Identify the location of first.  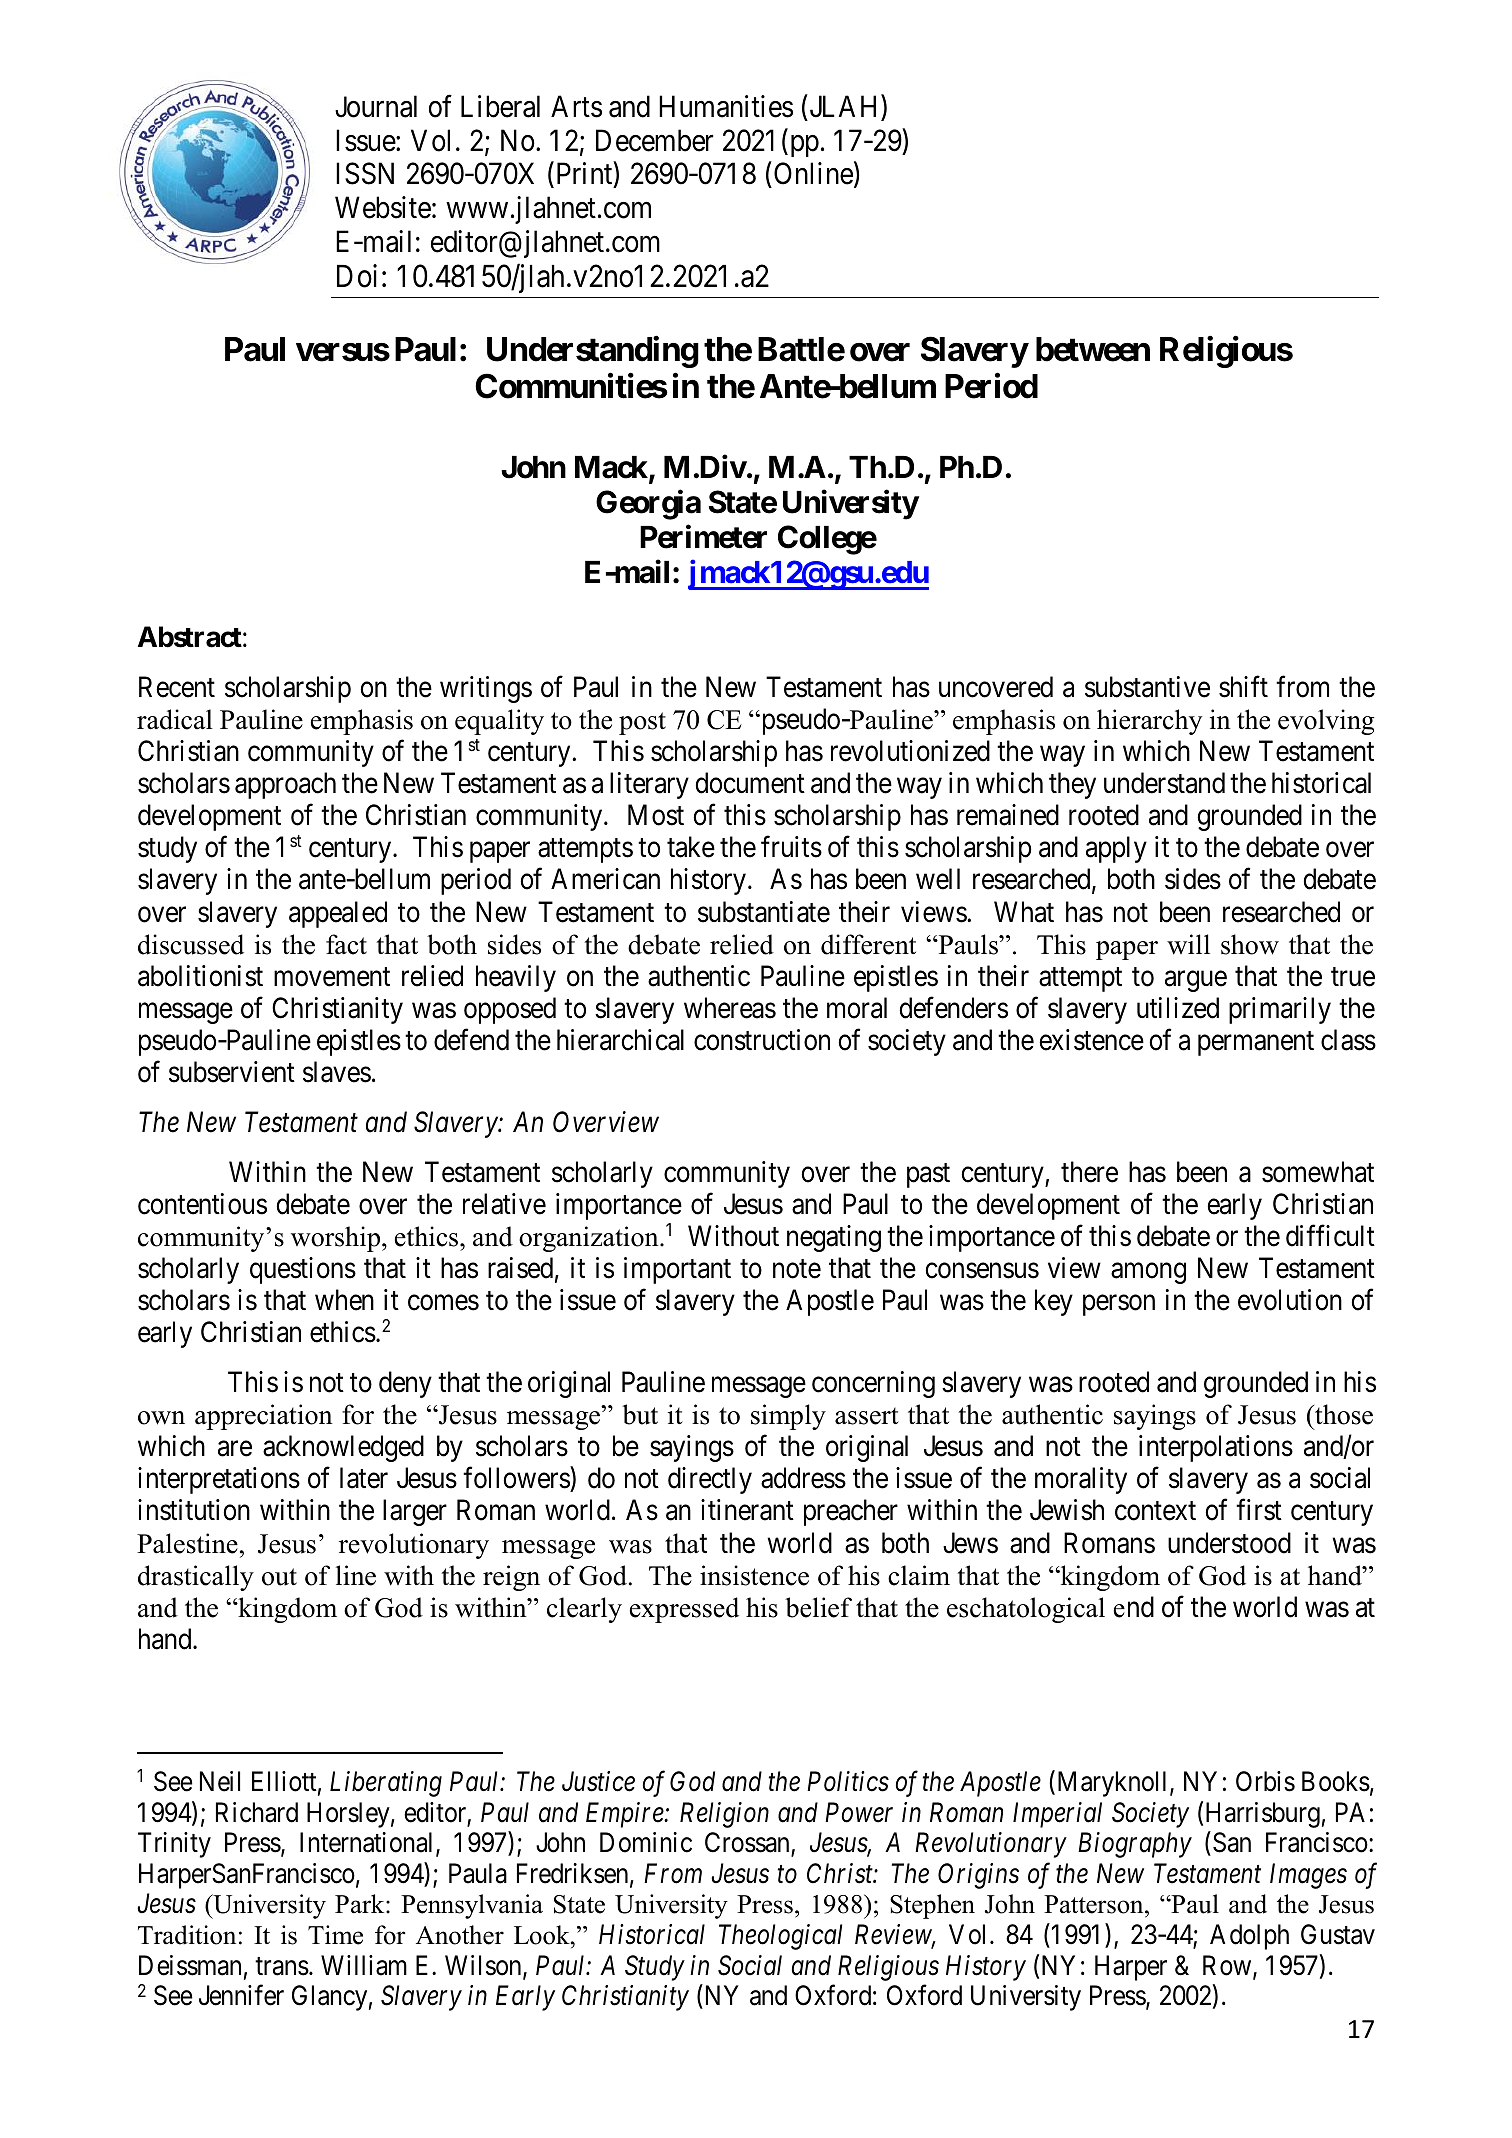
(1259, 1510).
